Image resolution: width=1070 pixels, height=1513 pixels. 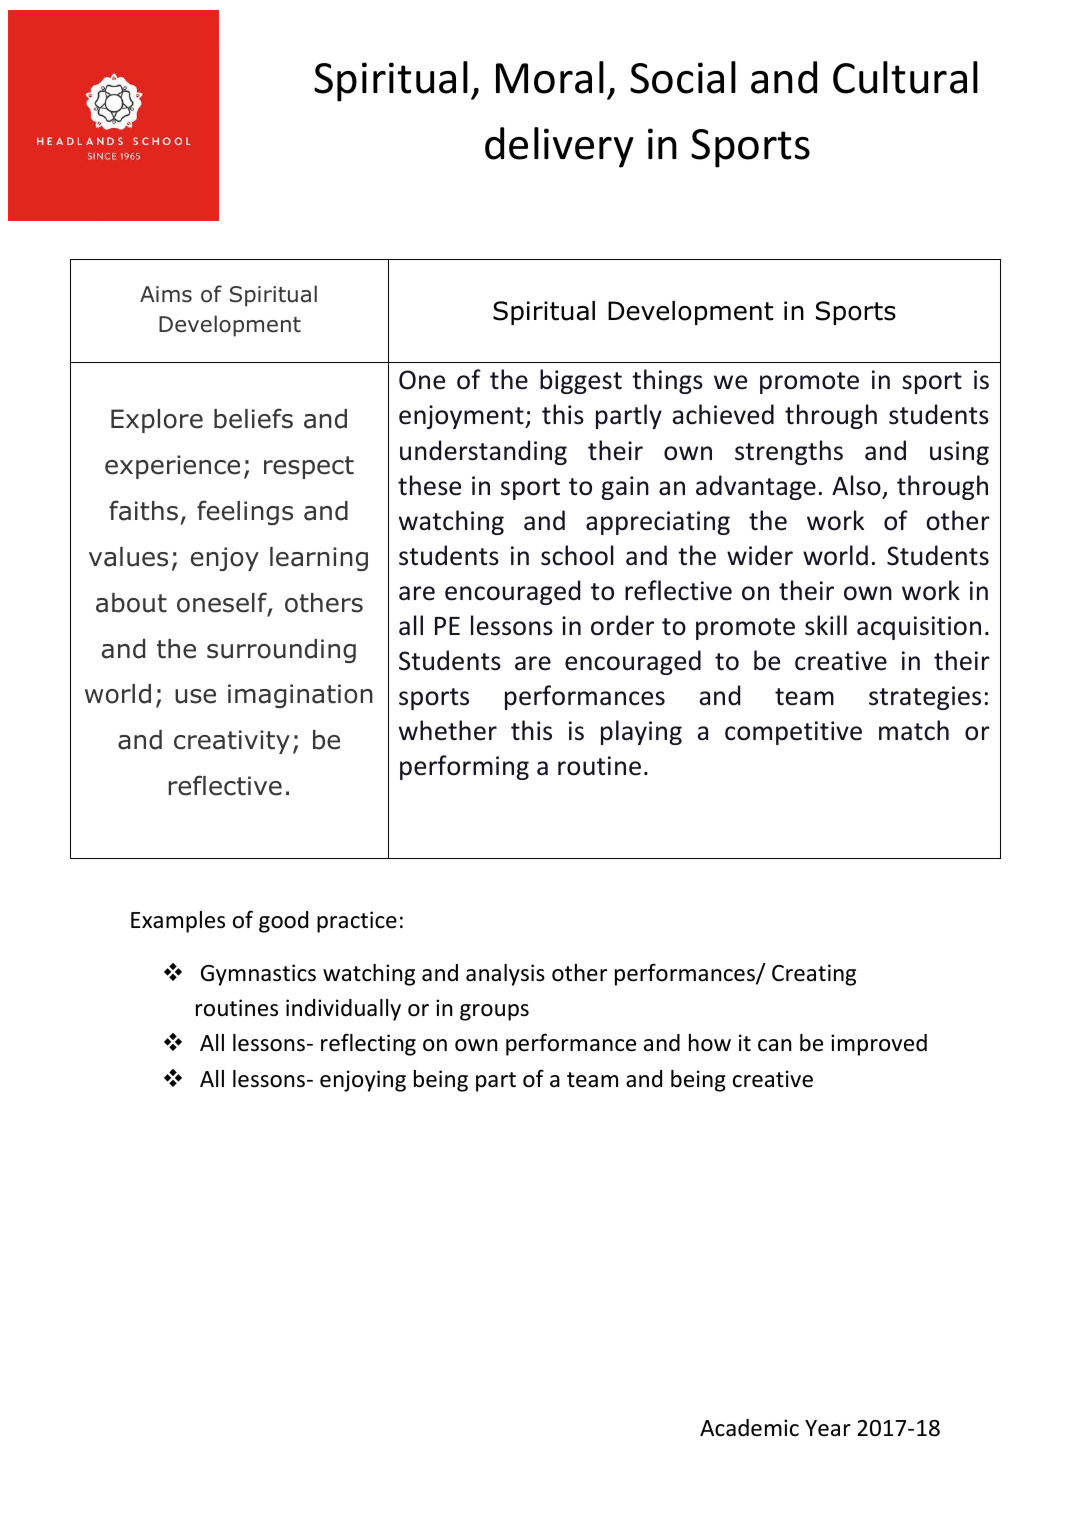 I want to click on Cultural, so click(x=905, y=77).
